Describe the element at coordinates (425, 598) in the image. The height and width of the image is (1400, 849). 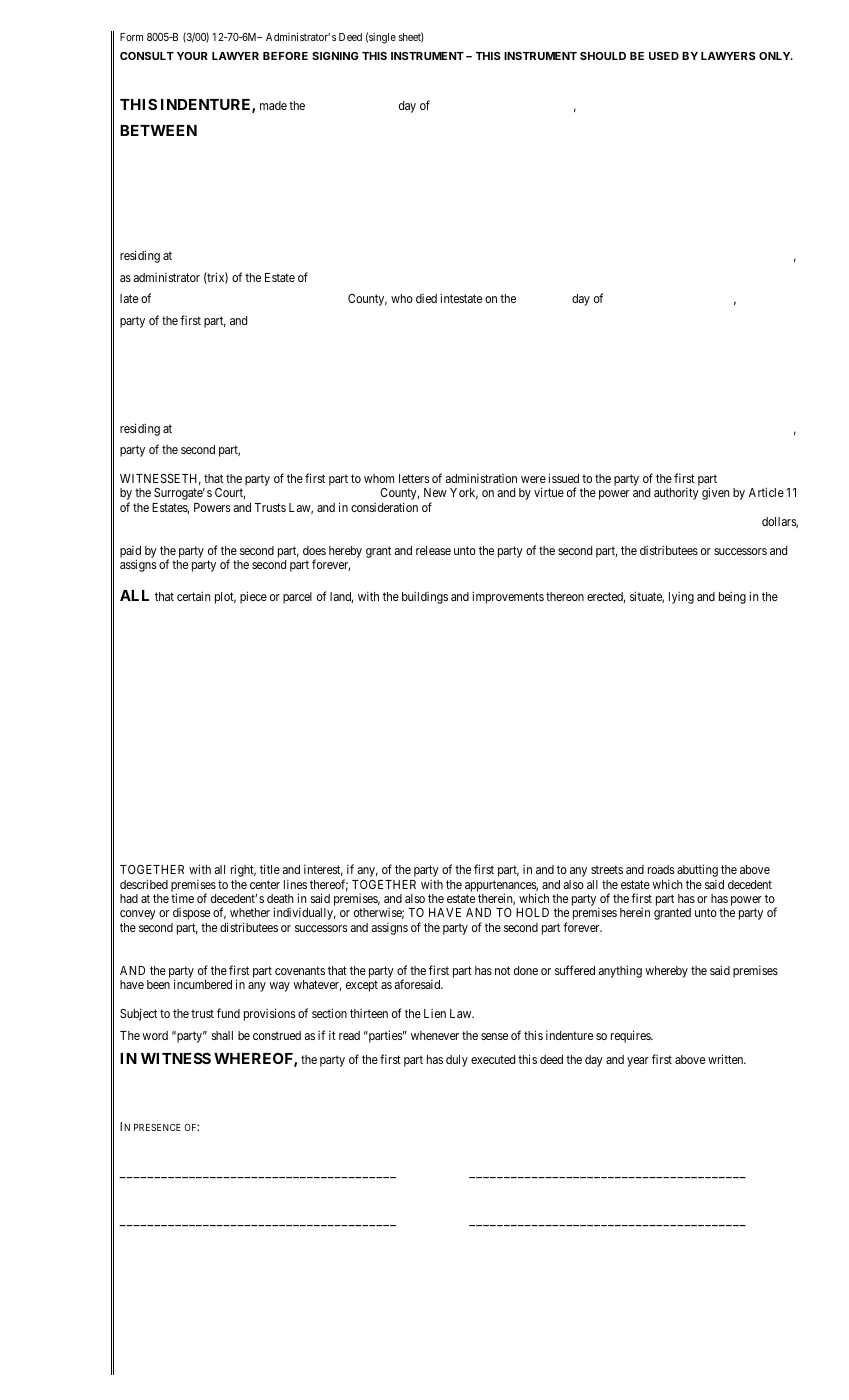
I see `buildings` at that location.
